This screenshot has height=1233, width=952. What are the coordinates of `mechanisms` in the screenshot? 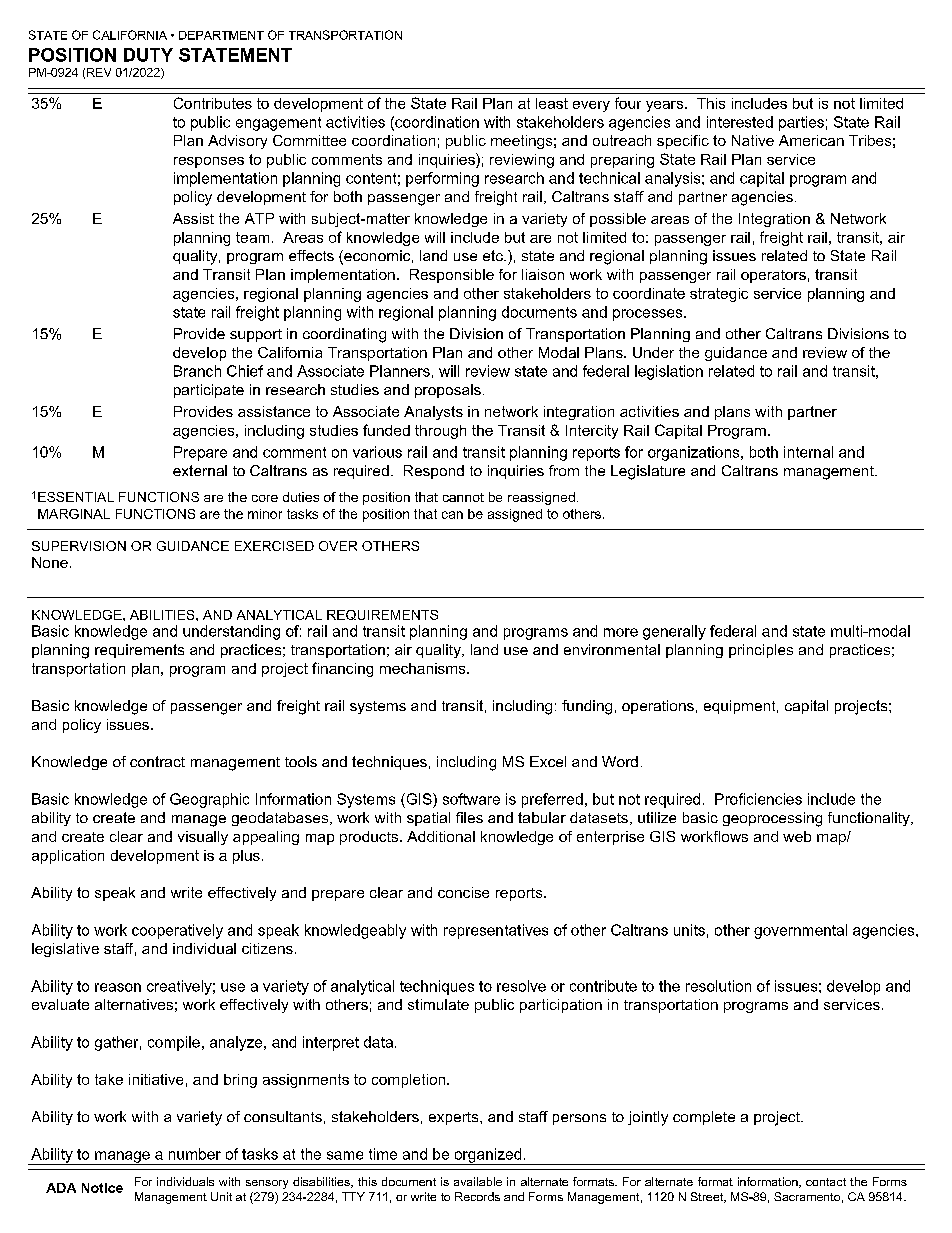 It's located at (424, 668).
